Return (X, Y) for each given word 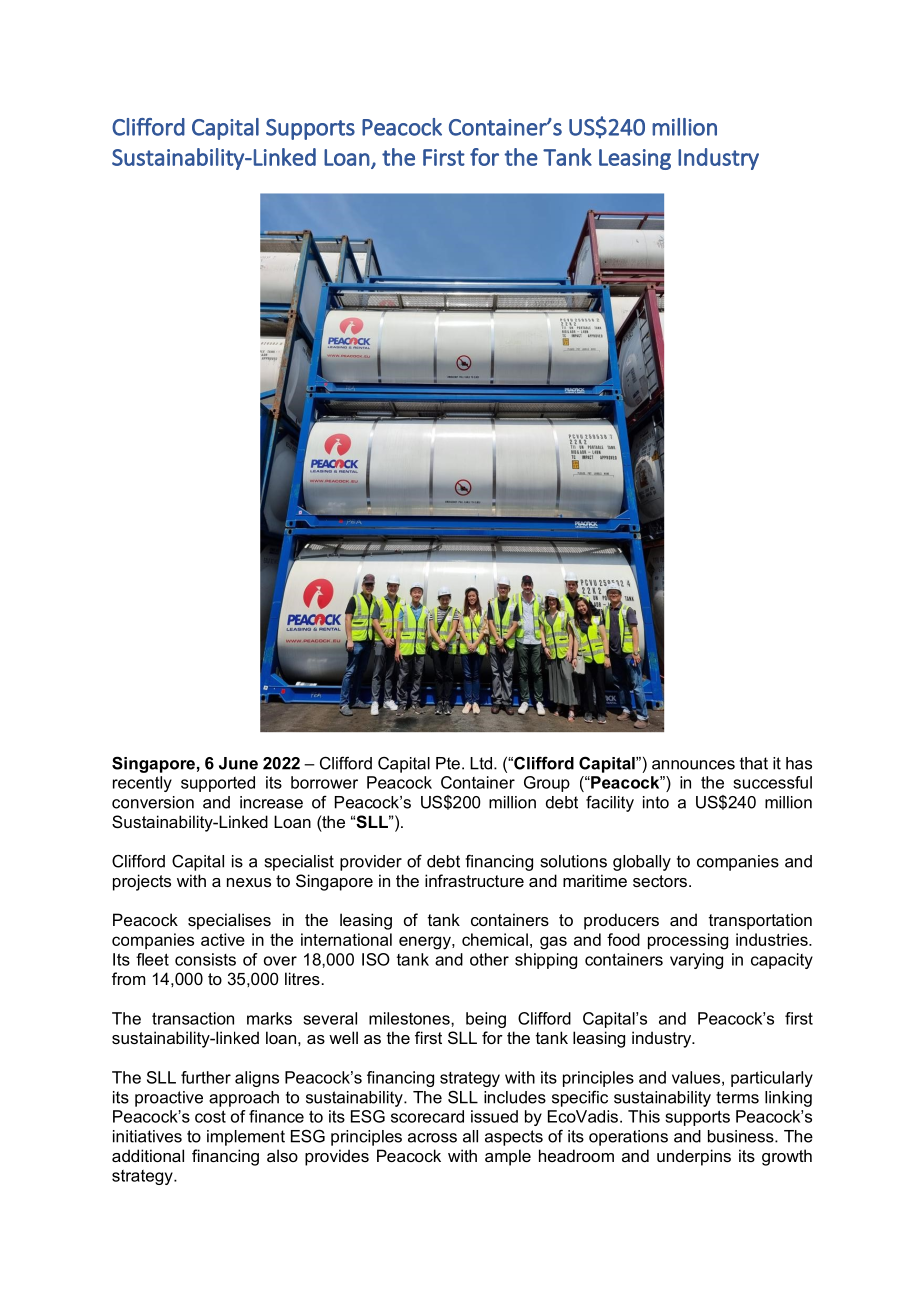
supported (218, 784)
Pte (448, 763)
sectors (660, 881)
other (489, 959)
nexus (249, 882)
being (486, 1020)
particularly (772, 1079)
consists (205, 959)
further (206, 1077)
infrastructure (474, 880)
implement (246, 1138)
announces (693, 765)
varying (696, 961)
